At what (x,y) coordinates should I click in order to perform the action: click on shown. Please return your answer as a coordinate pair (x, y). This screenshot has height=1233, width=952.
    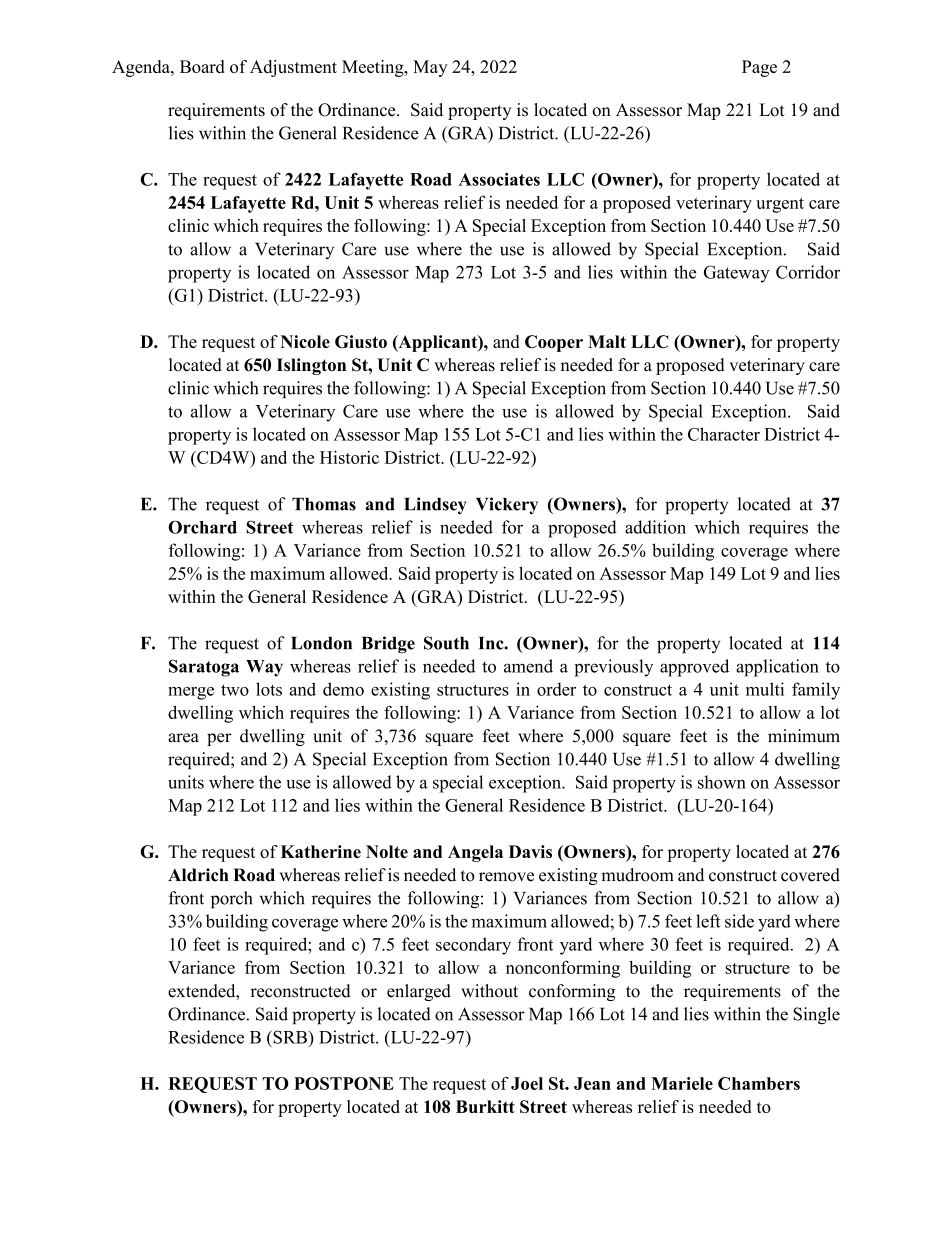
    Looking at the image, I should click on (722, 782).
